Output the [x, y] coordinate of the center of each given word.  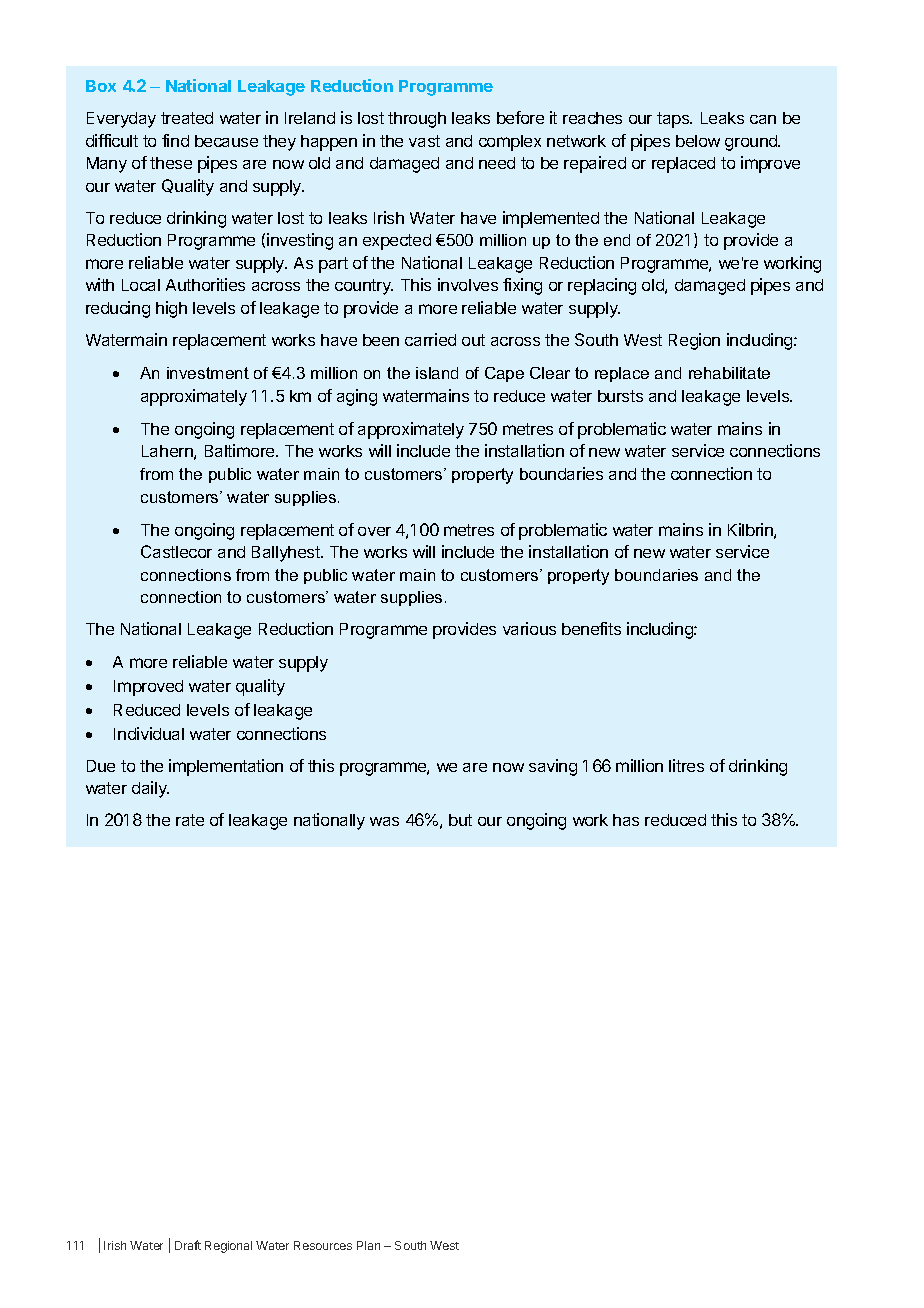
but [460, 820]
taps [674, 120]
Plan [368, 1245]
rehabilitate [729, 373]
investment [208, 373]
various [529, 628]
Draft [188, 1245]
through [417, 120]
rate [190, 820]
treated [187, 118]
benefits [591, 628]
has [626, 820]
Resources [323, 1245]
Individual [149, 733]
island [437, 373]
